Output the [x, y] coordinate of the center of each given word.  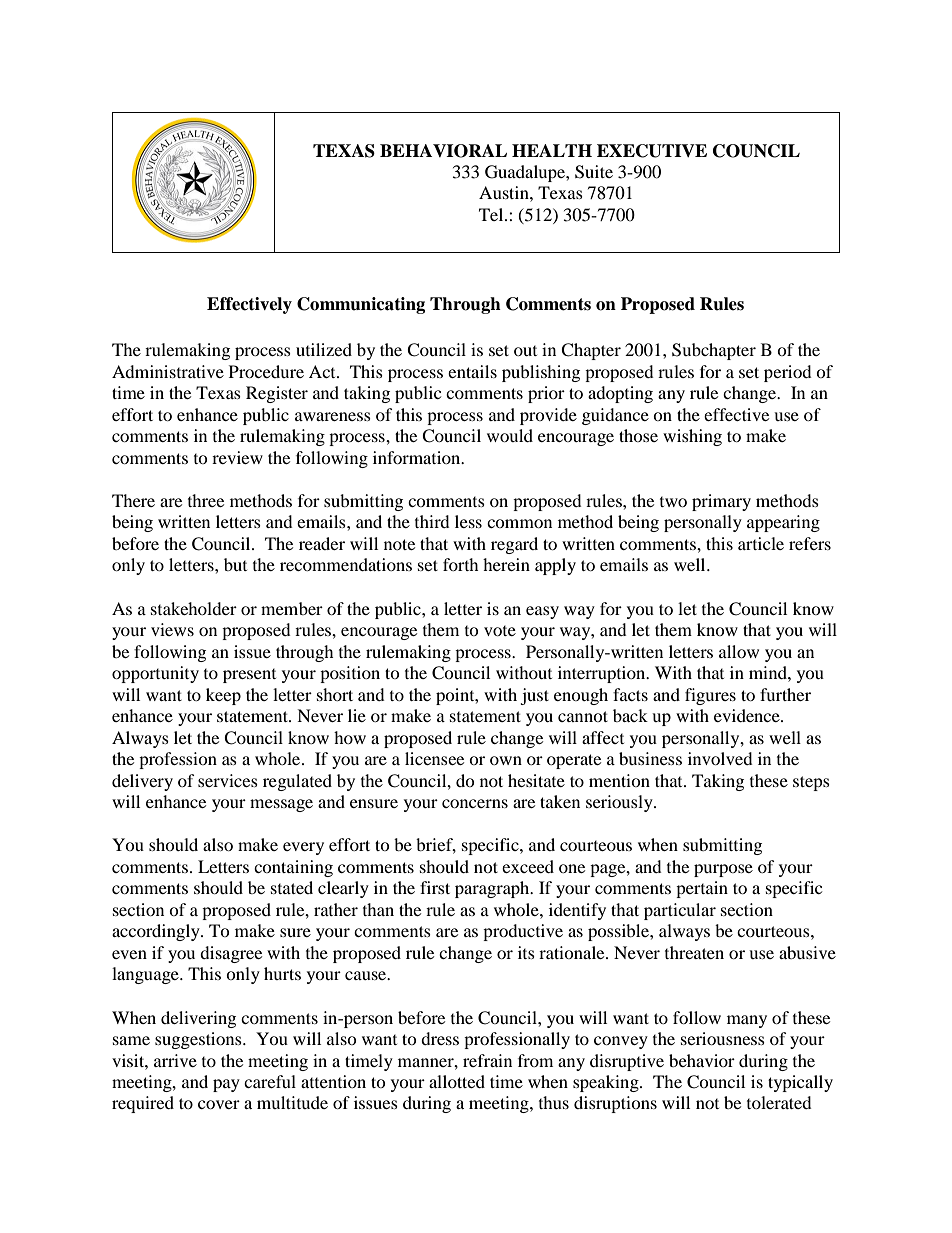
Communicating [361, 305]
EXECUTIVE [652, 151]
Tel [492, 214]
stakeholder [194, 608]
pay [226, 1085]
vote [500, 631]
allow [739, 651]
